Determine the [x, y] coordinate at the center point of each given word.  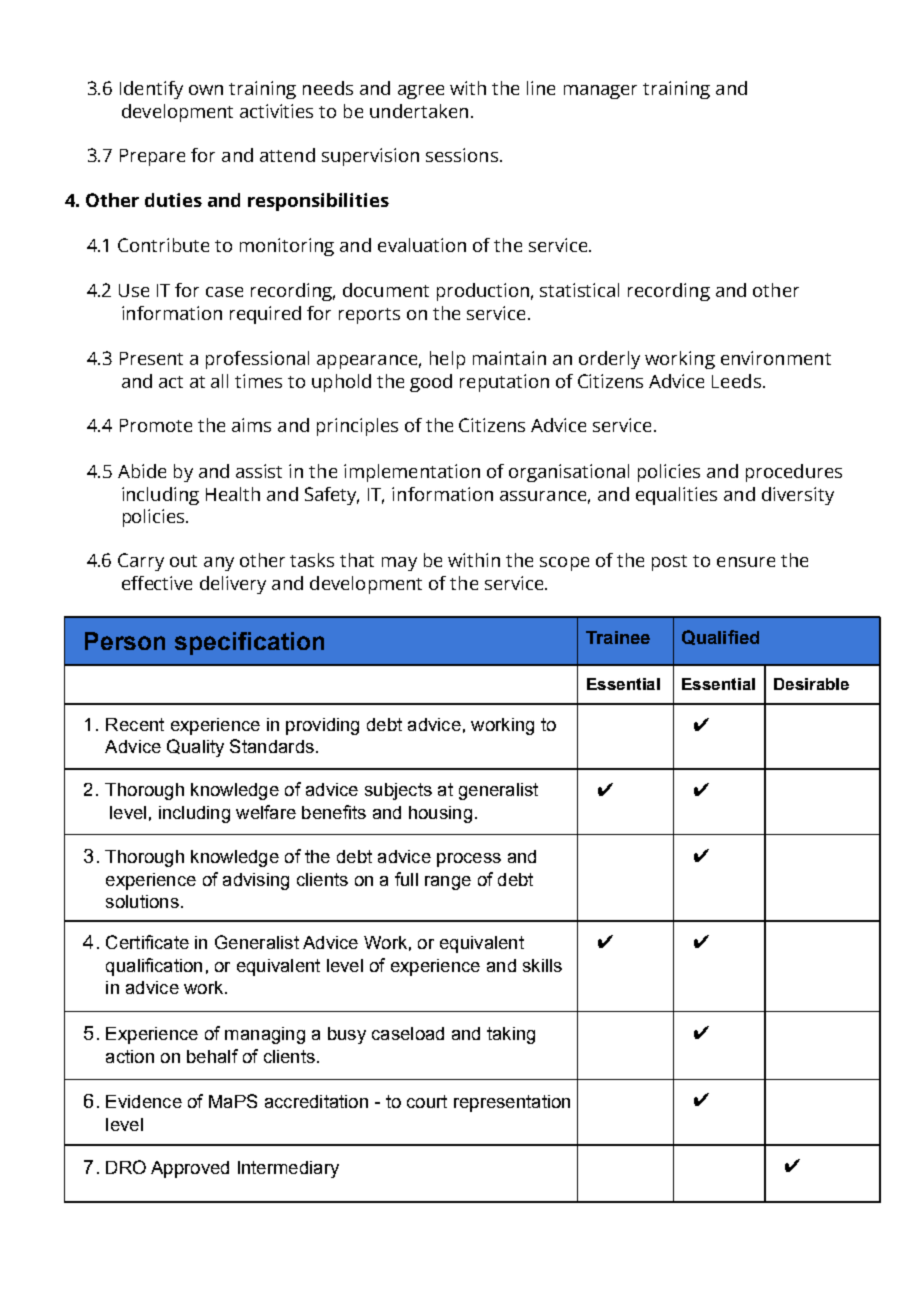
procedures [794, 473]
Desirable [811, 684]
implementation [412, 473]
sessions [462, 155]
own [206, 90]
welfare [266, 812]
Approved [190, 1169]
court [427, 1101]
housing [440, 814]
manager [600, 92]
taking [511, 1035]
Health [233, 494]
